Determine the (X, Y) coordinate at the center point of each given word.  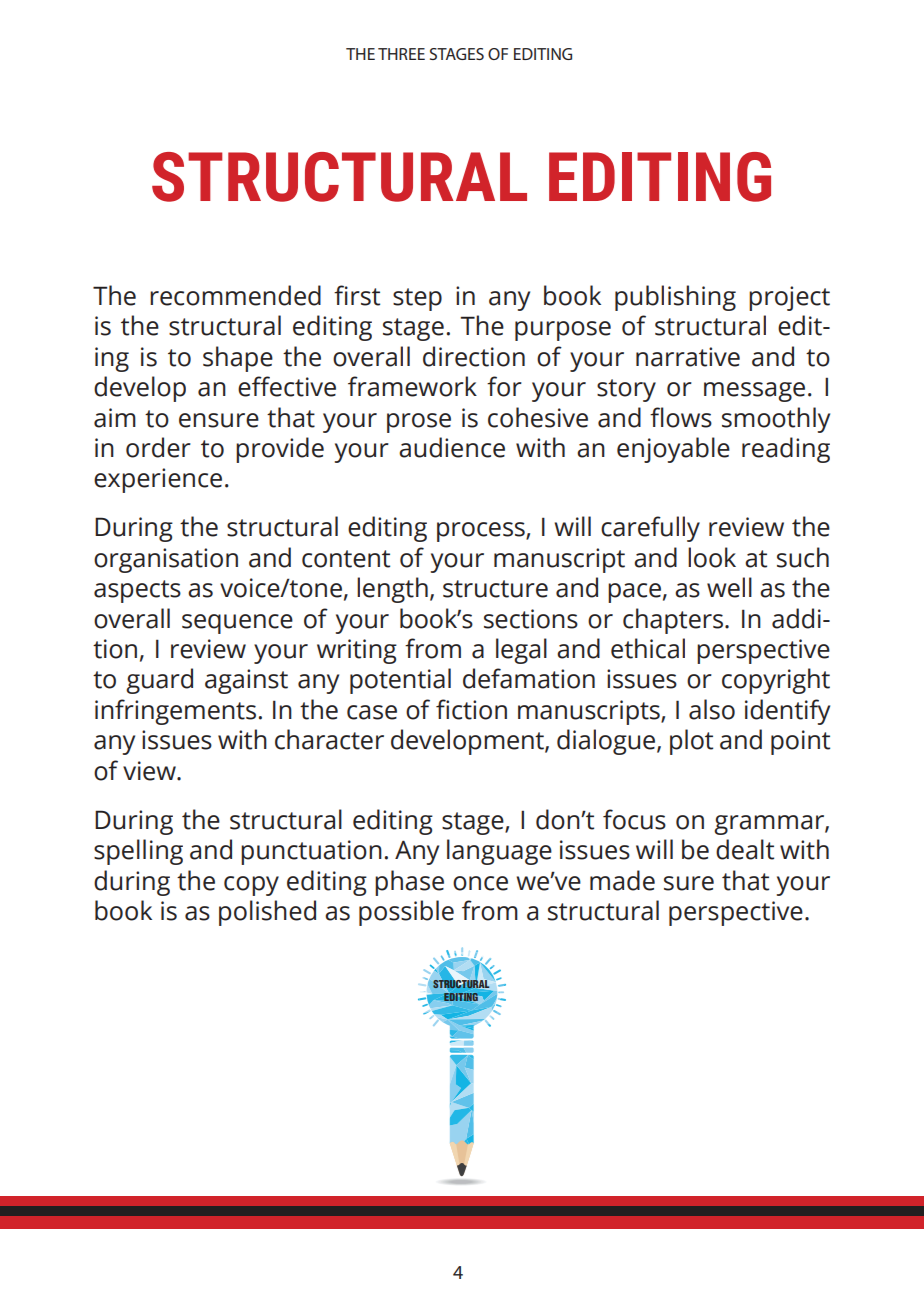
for (504, 386)
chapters (673, 621)
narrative (688, 357)
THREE (401, 54)
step (417, 299)
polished (267, 913)
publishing (675, 298)
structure (495, 589)
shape (238, 359)
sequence (237, 624)
